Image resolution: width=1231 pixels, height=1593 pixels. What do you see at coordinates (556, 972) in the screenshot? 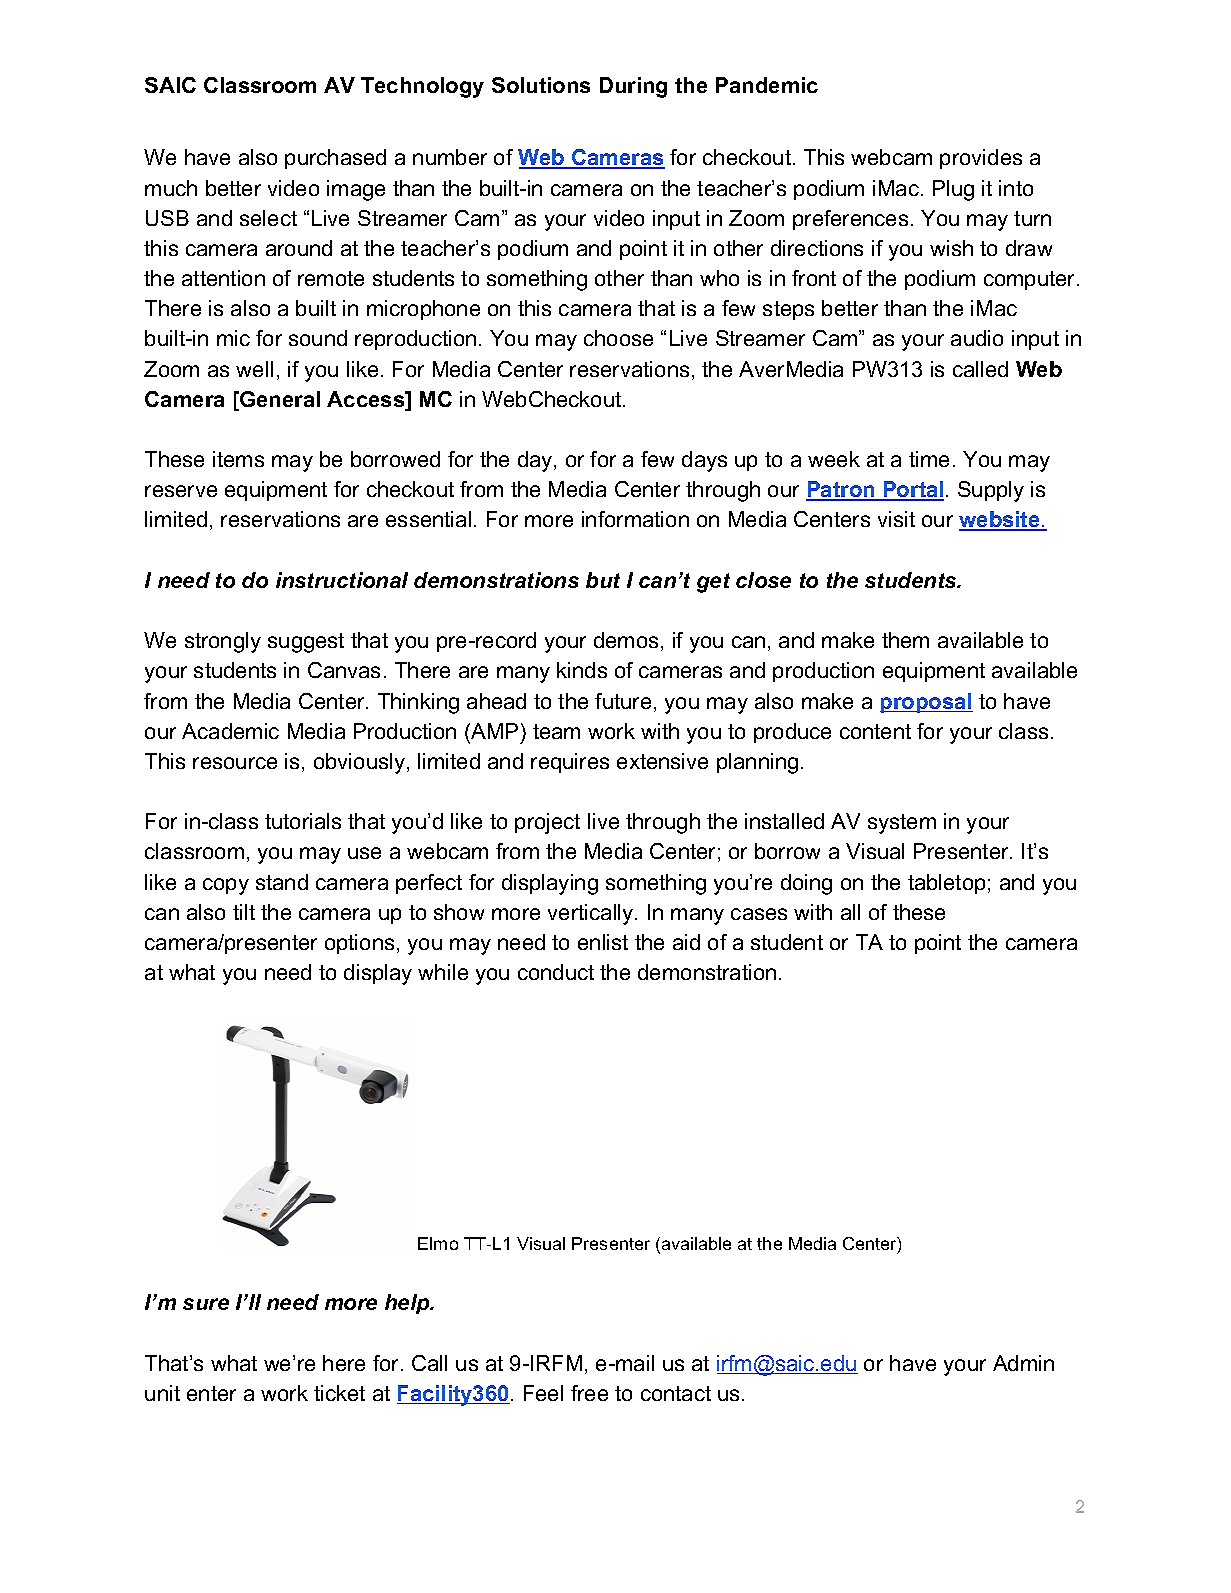
I see `conduct` at bounding box center [556, 972].
